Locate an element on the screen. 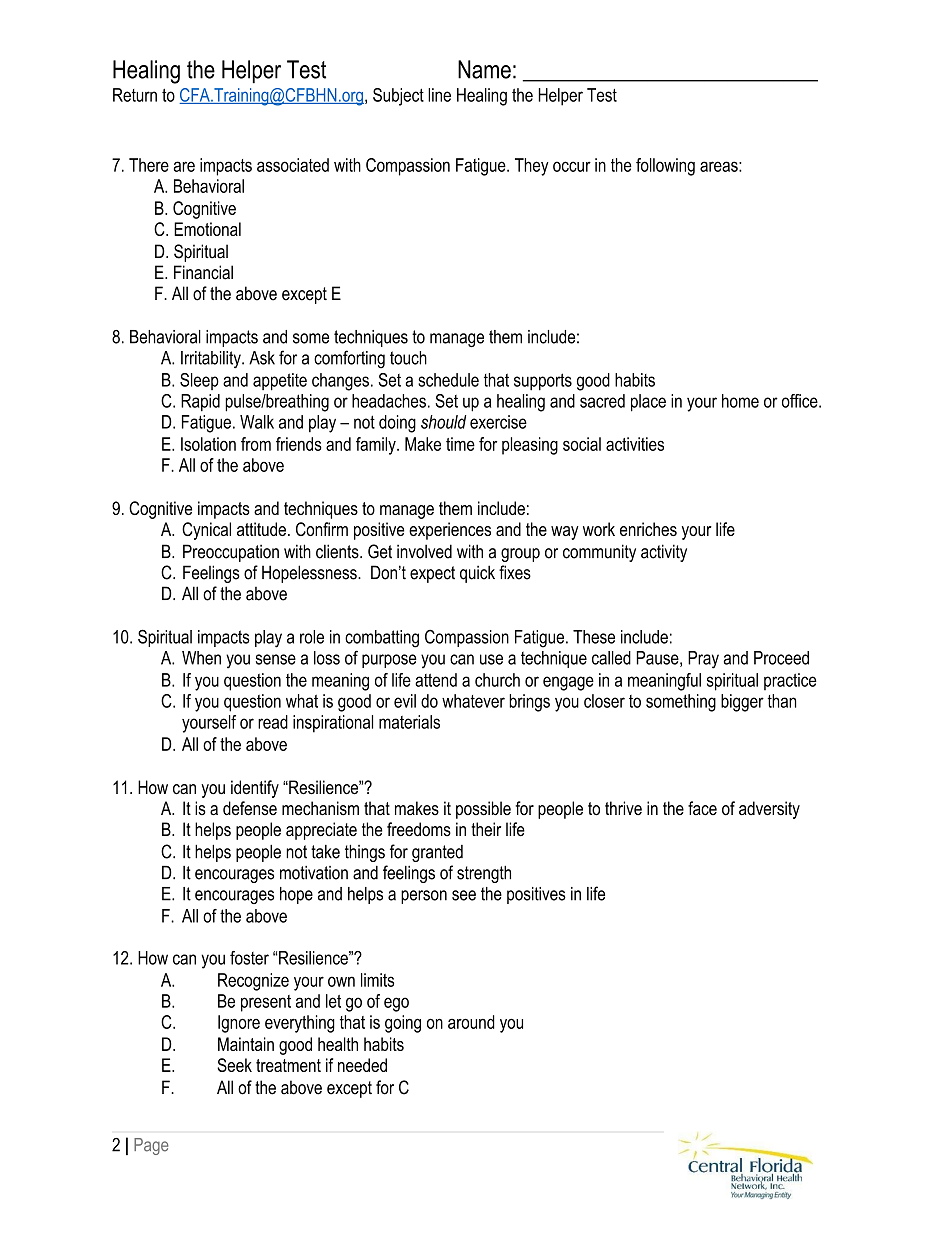 This screenshot has height=1233, width=952. Irritability is located at coordinates (212, 359).
